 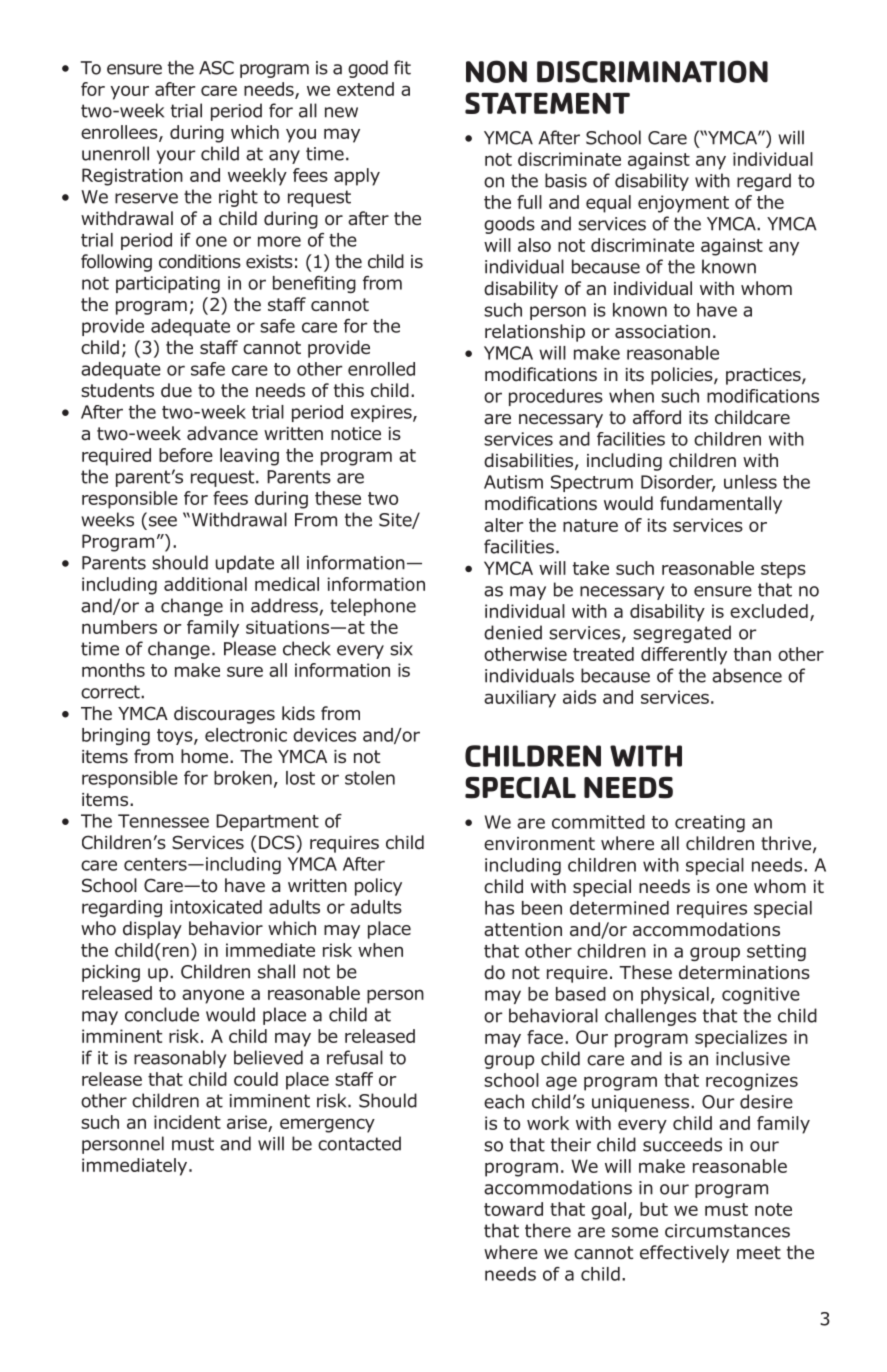 I want to click on determinations, so click(x=744, y=972).
